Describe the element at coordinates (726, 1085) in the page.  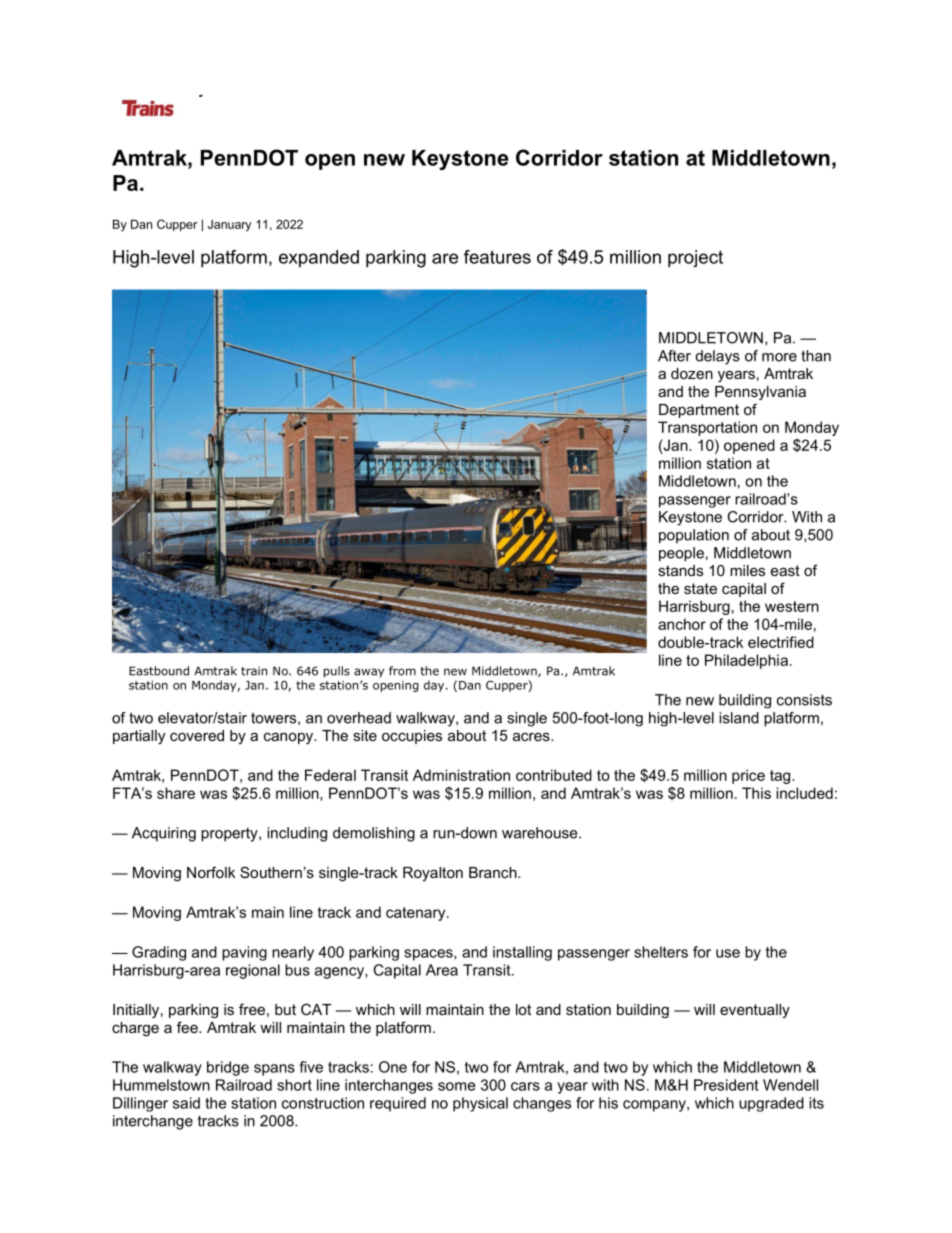
I see `President` at that location.
